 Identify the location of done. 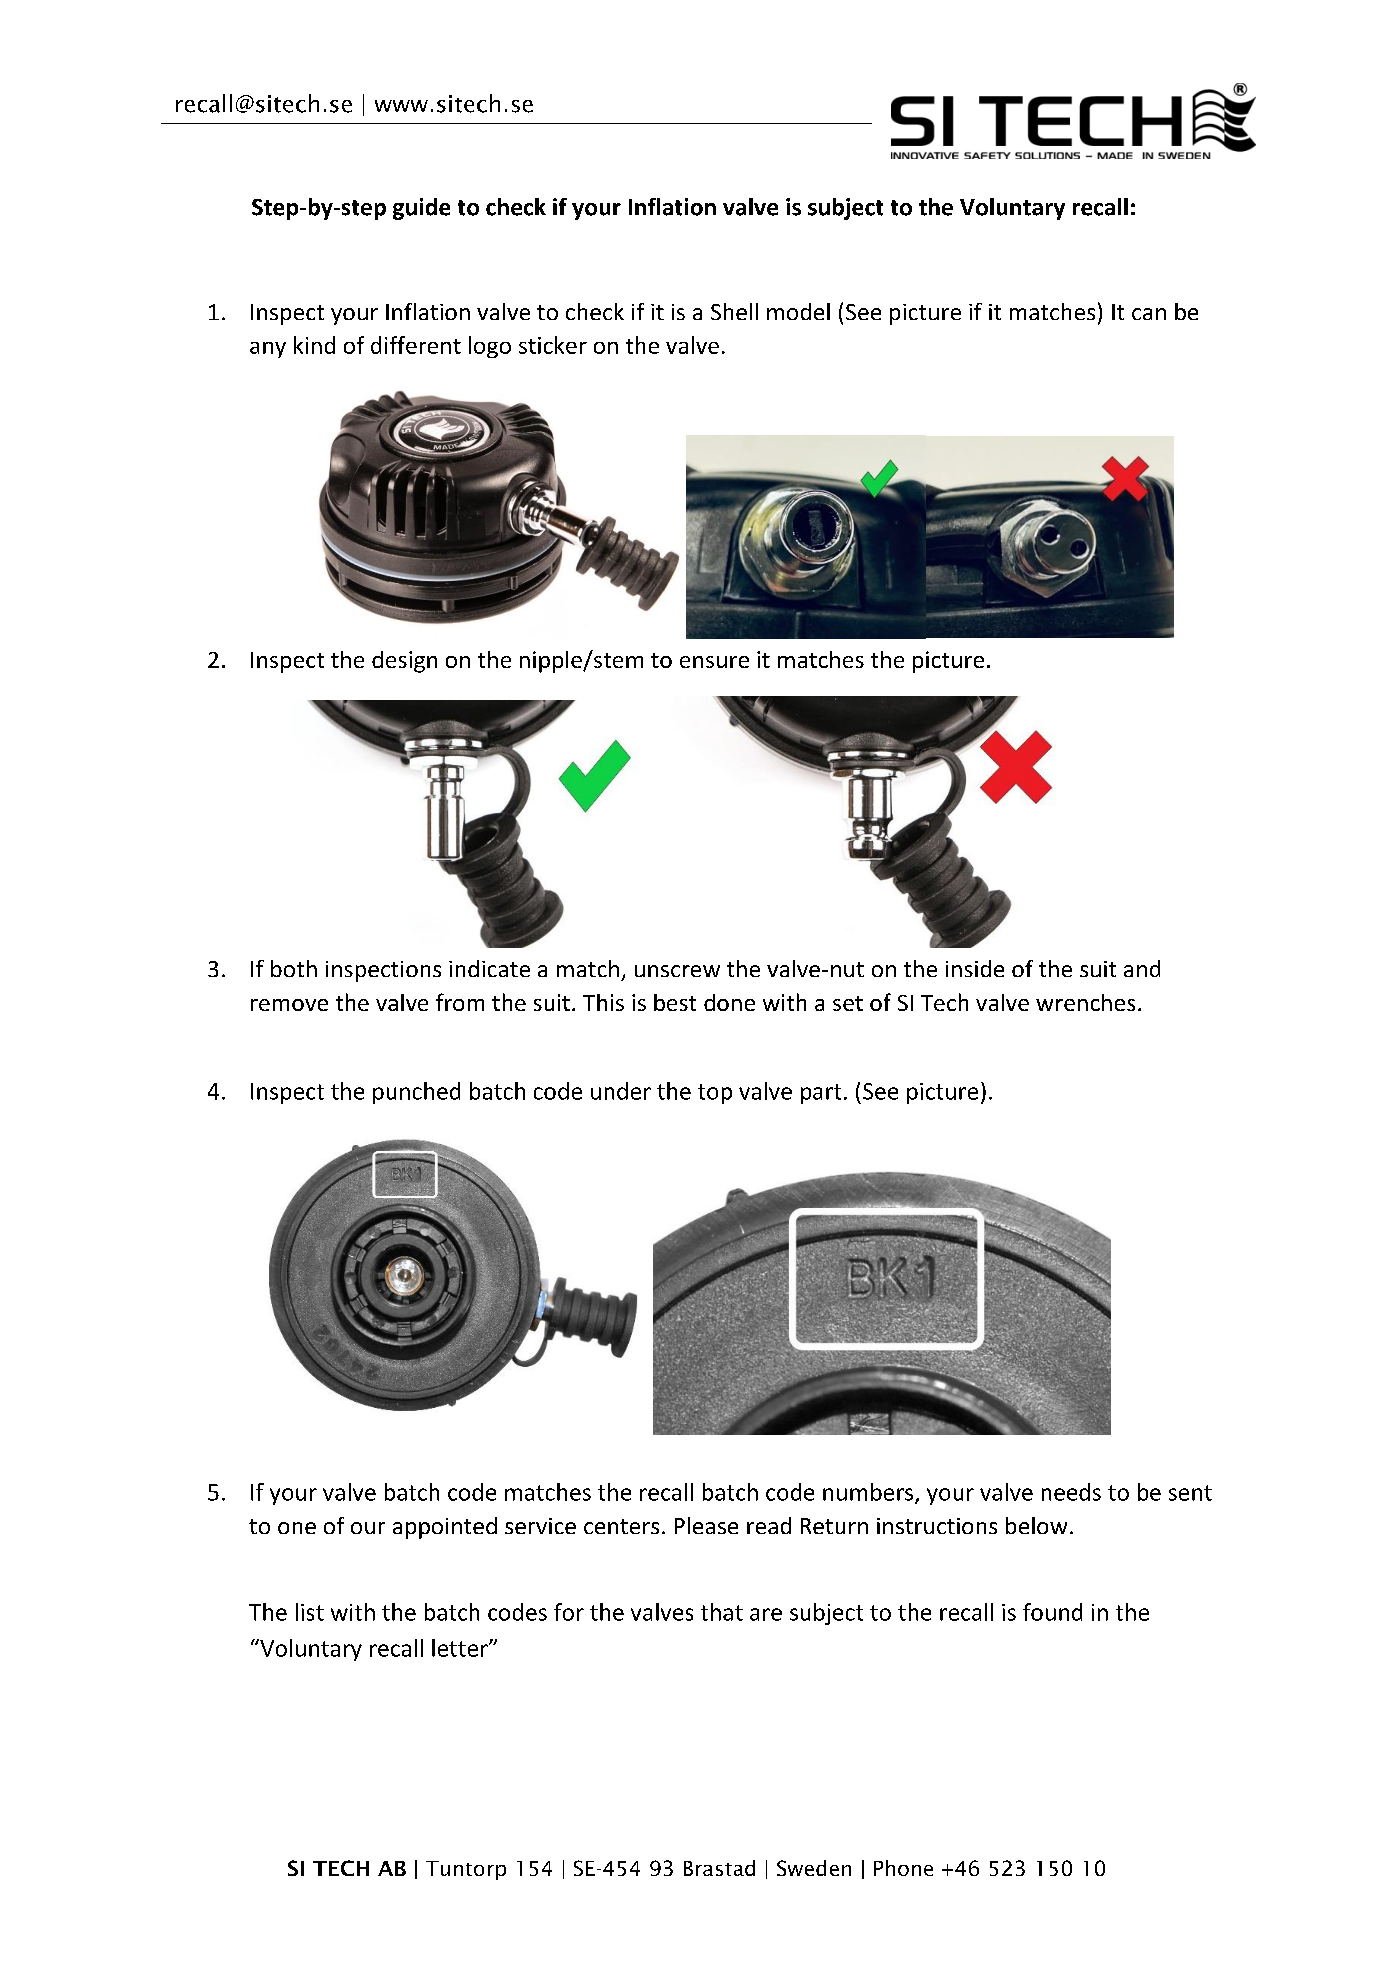
(729, 1002).
